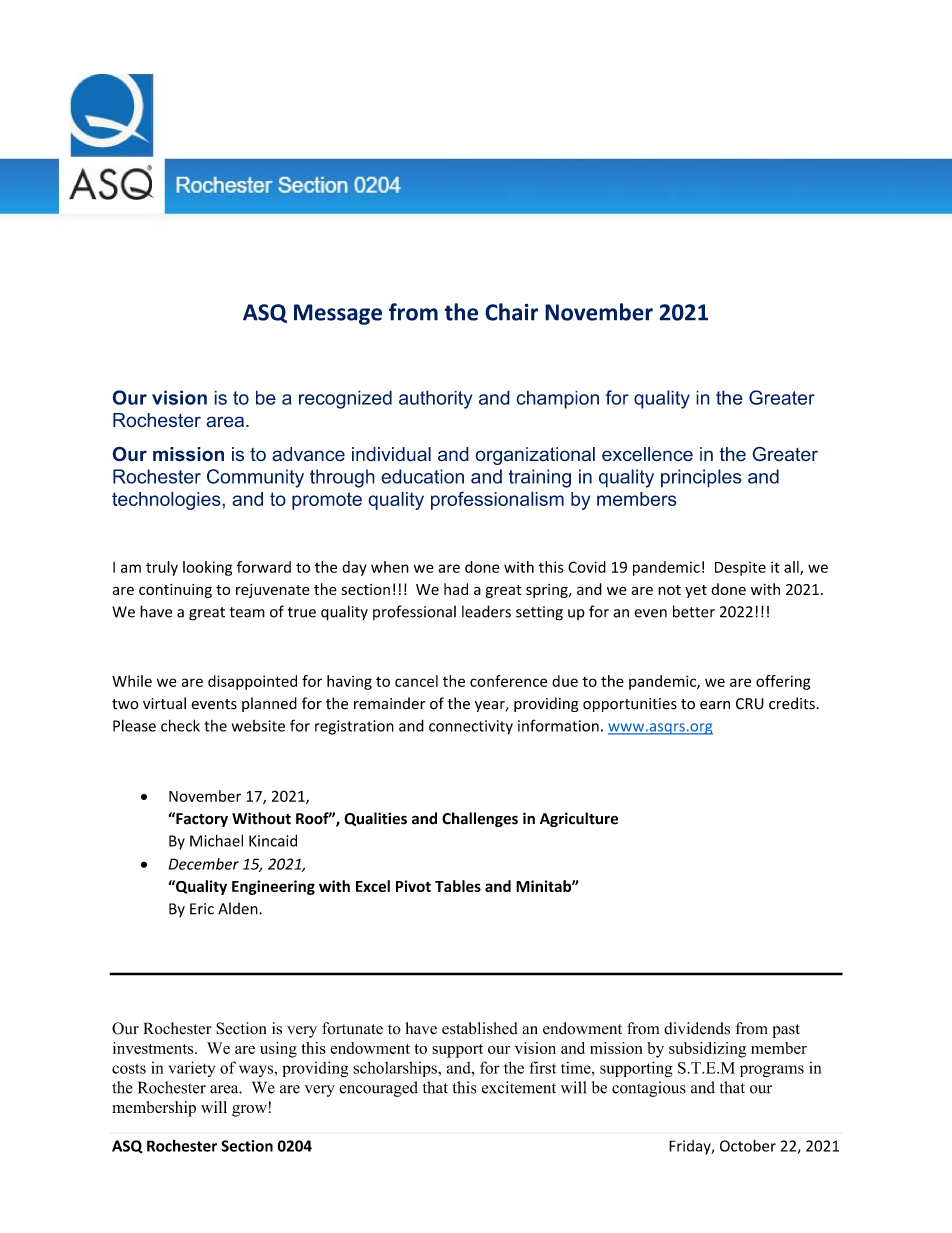  What do you see at coordinates (715, 705) in the image?
I see `earn` at bounding box center [715, 705].
